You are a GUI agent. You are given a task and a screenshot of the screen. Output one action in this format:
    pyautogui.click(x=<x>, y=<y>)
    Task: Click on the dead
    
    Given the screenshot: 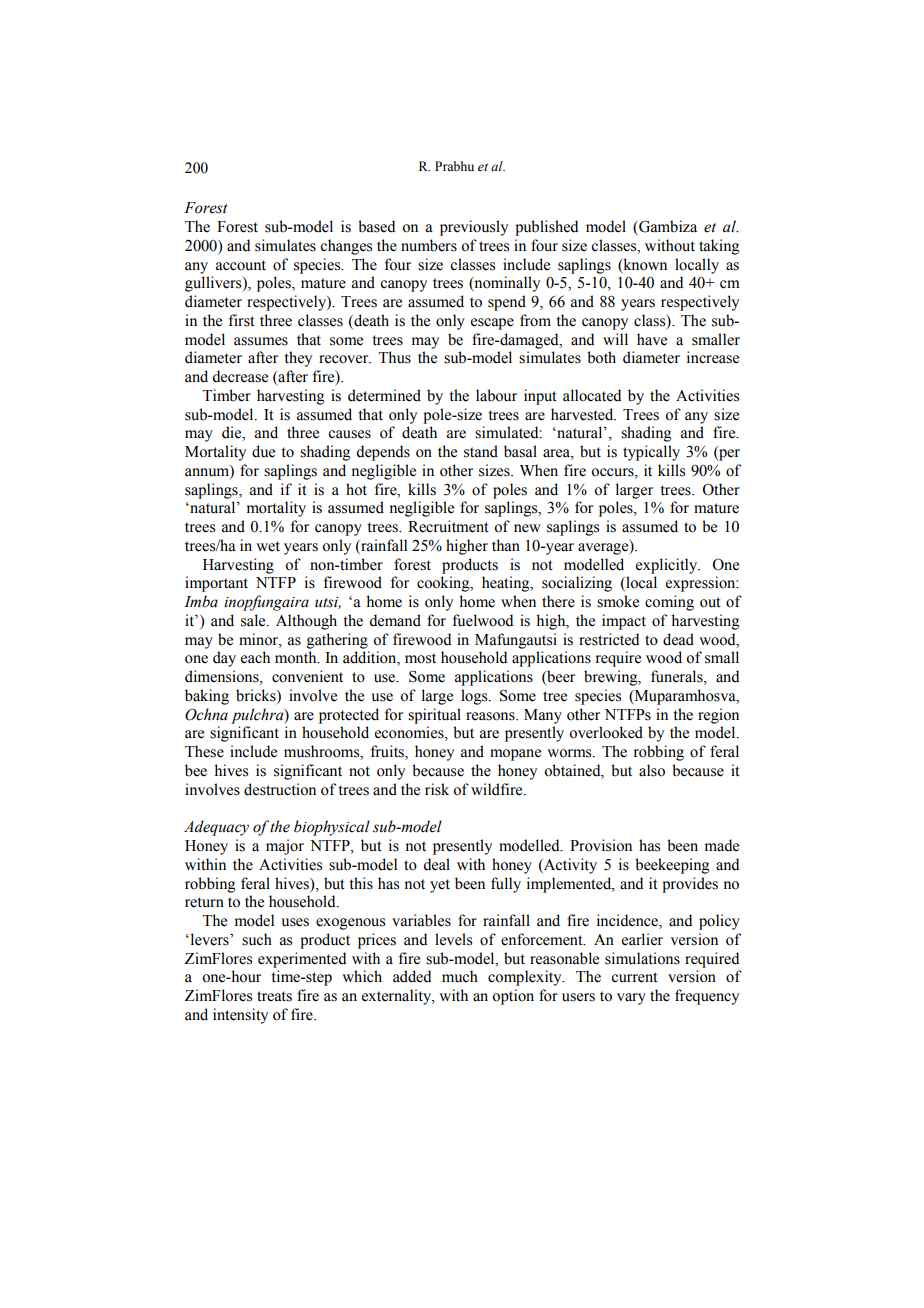 What is the action you would take?
    pyautogui.click(x=678, y=639)
